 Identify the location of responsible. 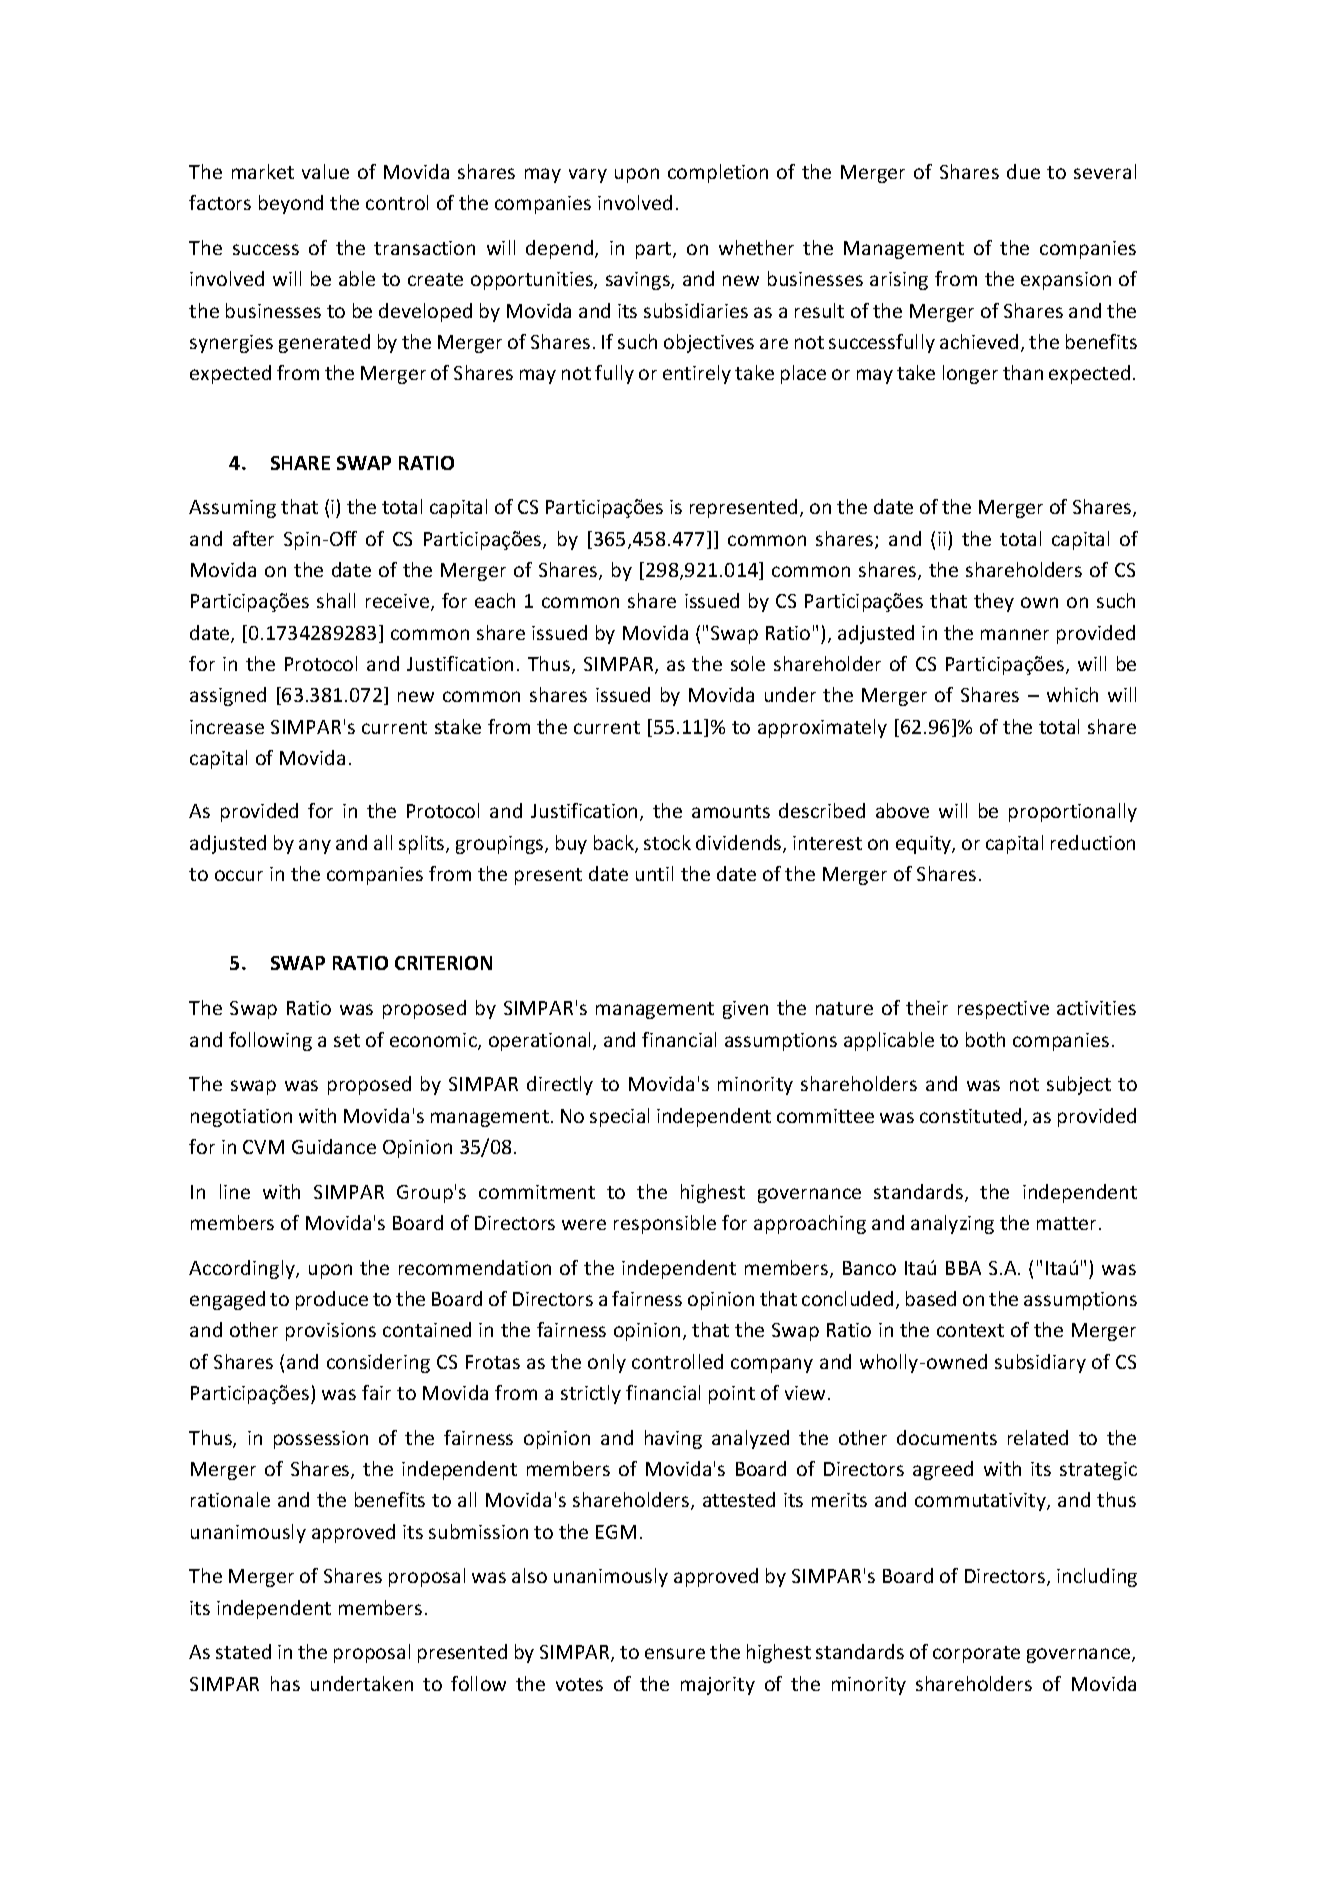
(665, 1224).
